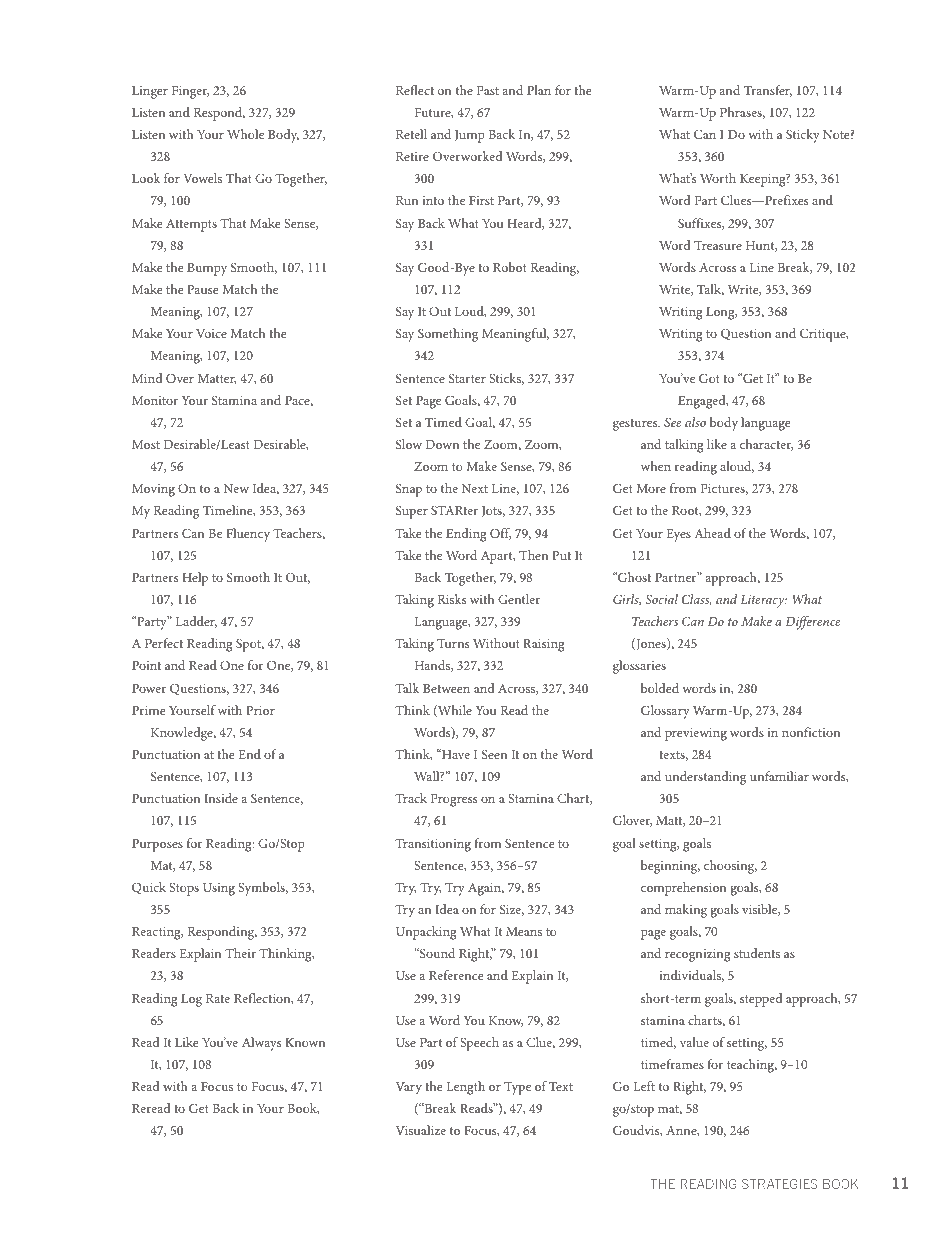  What do you see at coordinates (470, 136) in the screenshot?
I see `Jump` at bounding box center [470, 136].
